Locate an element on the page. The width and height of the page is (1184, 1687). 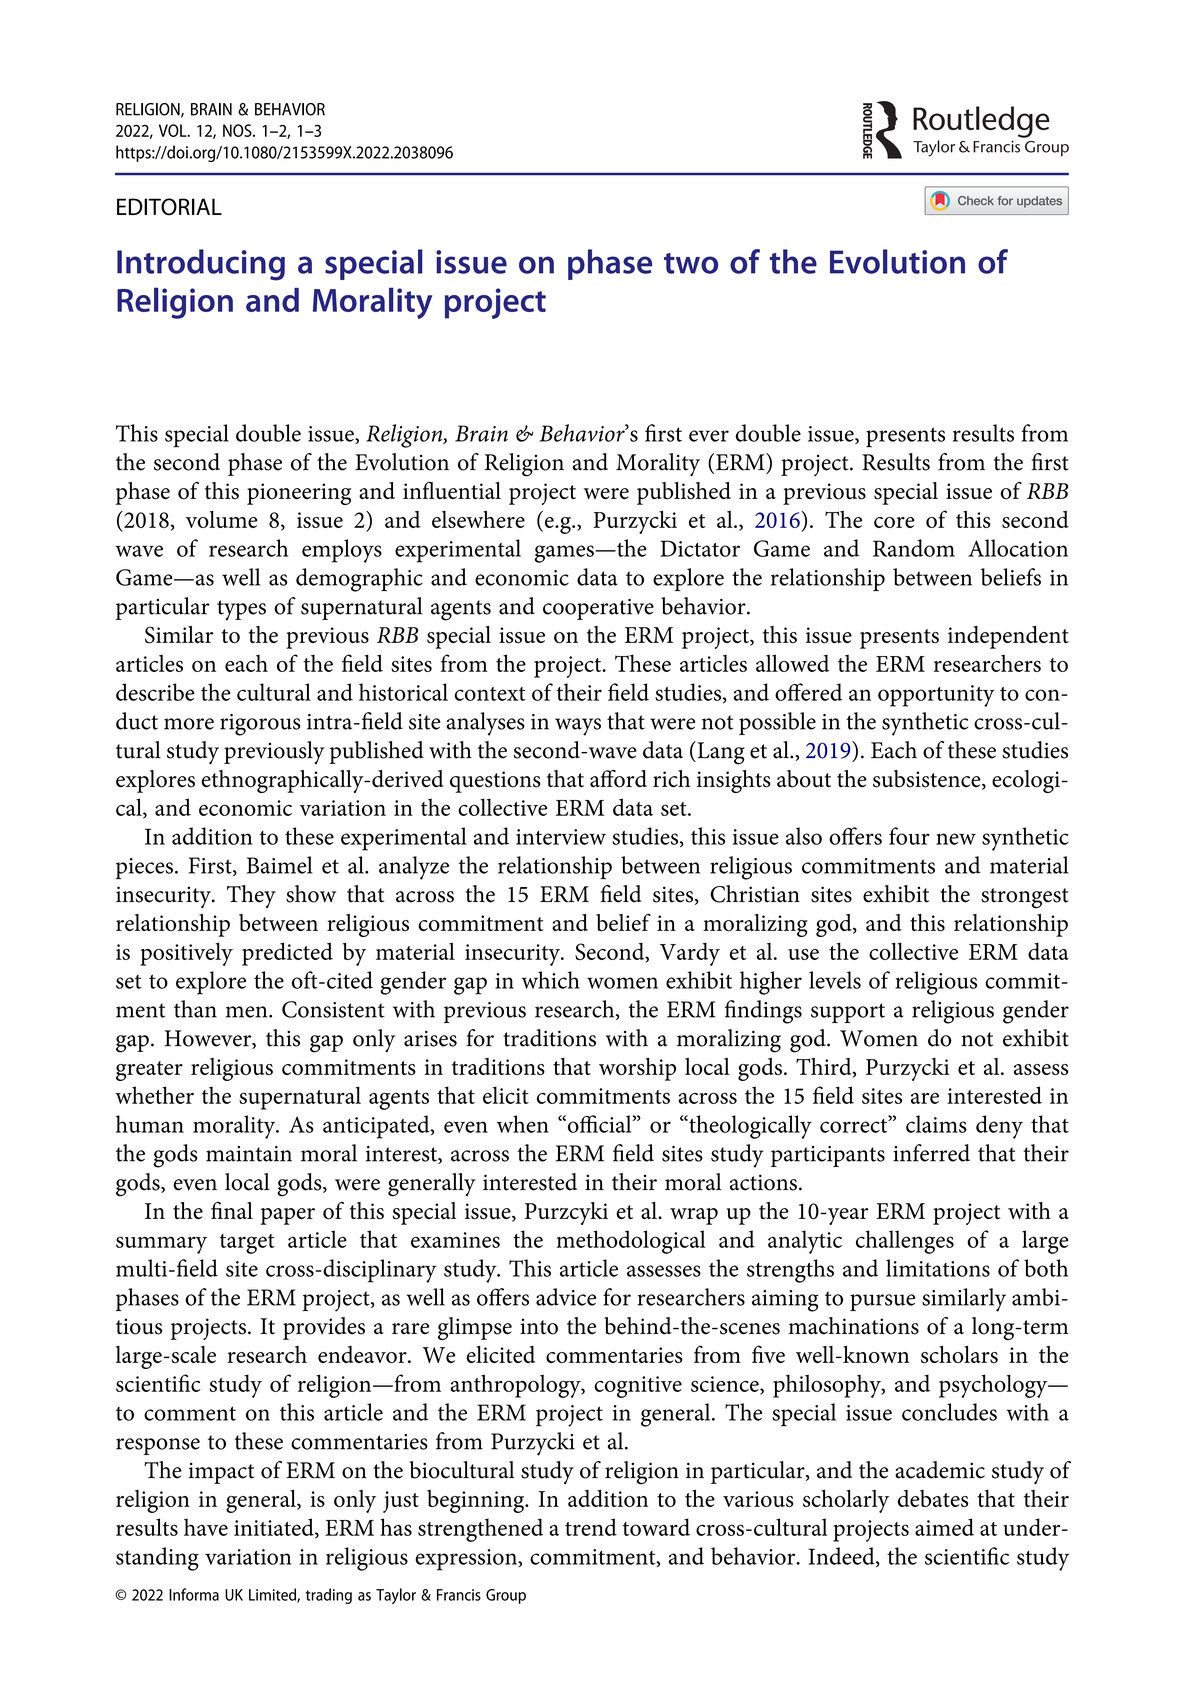
cooperative is located at coordinates (598, 609).
